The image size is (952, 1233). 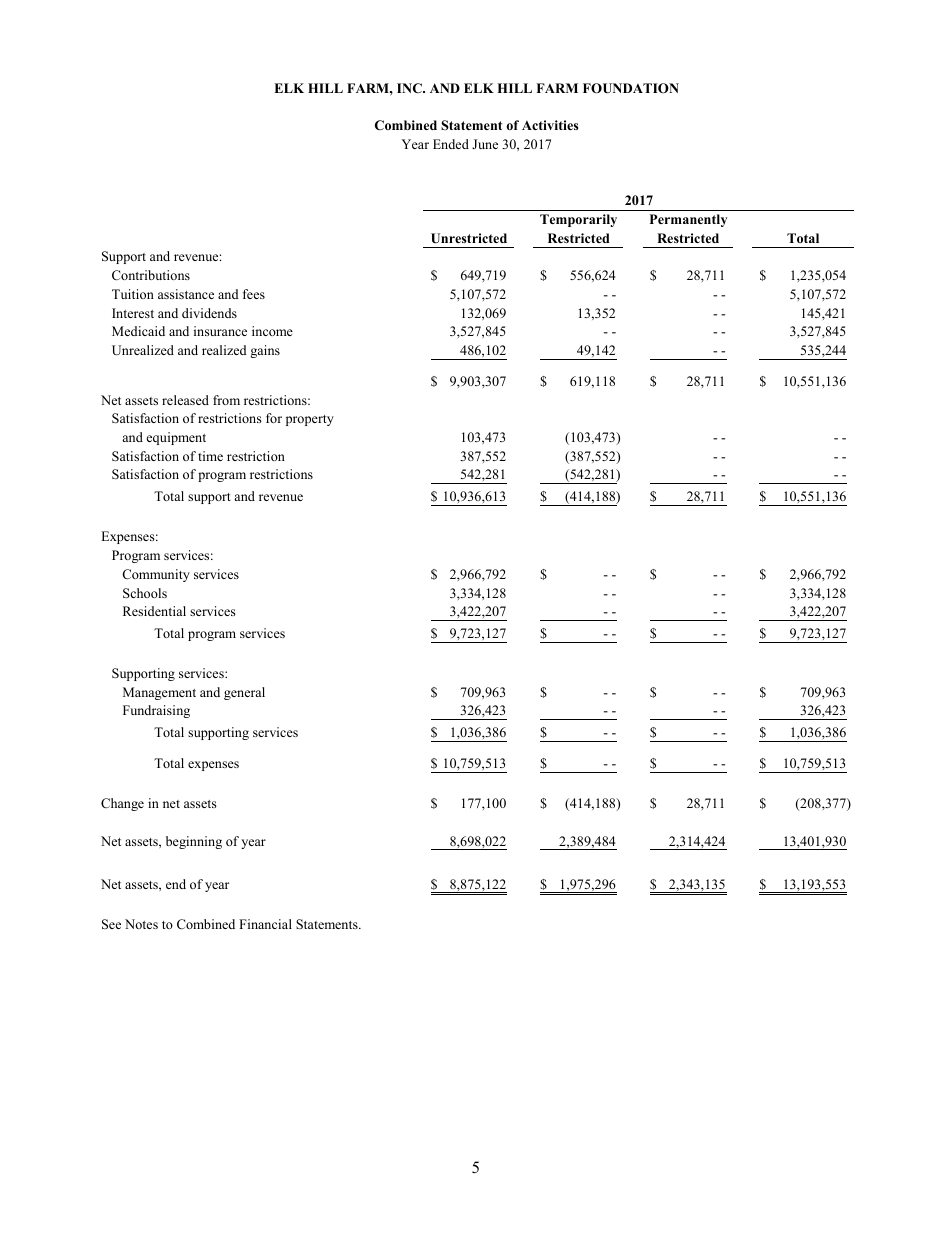 I want to click on assistance, so click(x=186, y=294).
